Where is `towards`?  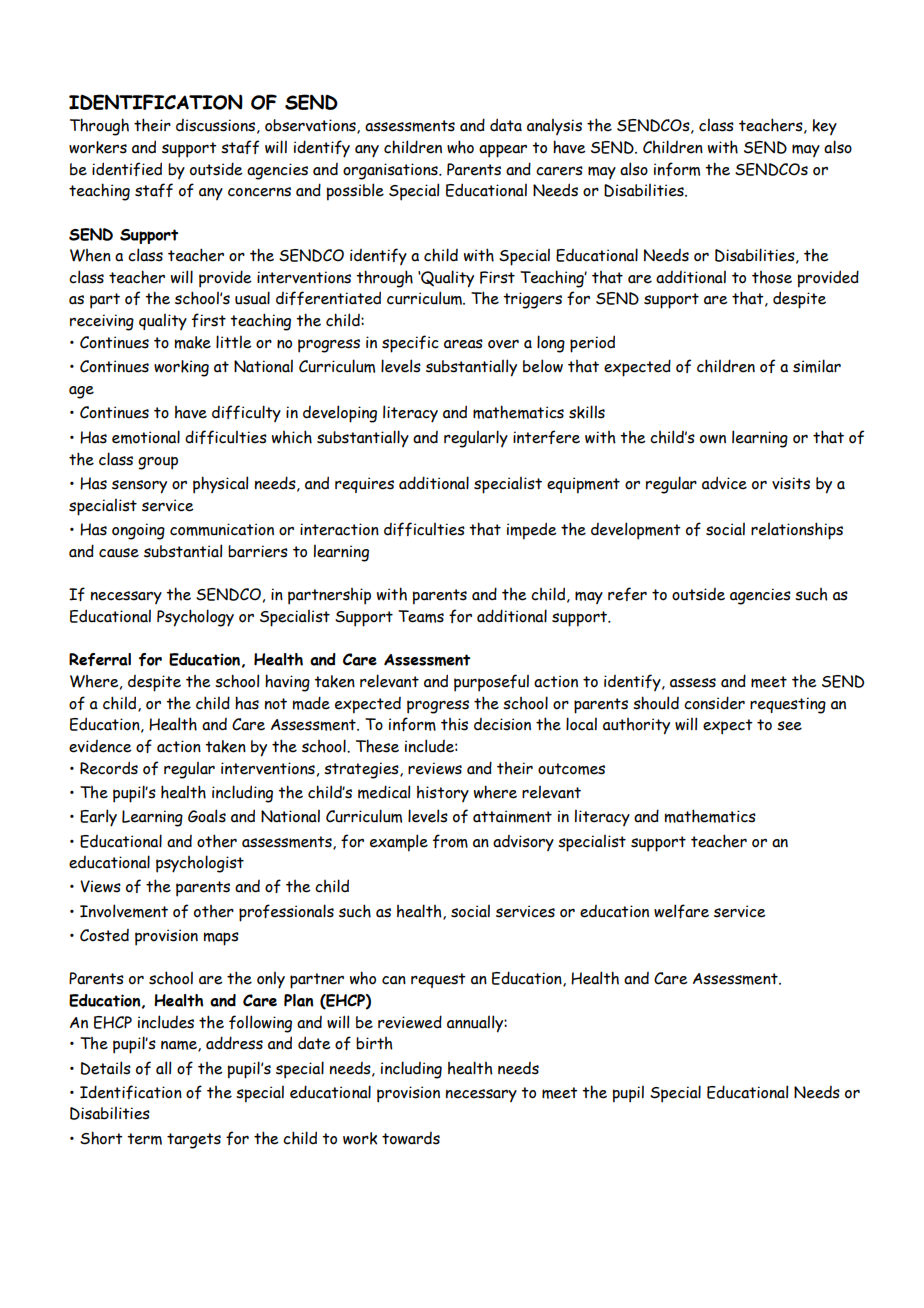 towards is located at coordinates (411, 1138).
